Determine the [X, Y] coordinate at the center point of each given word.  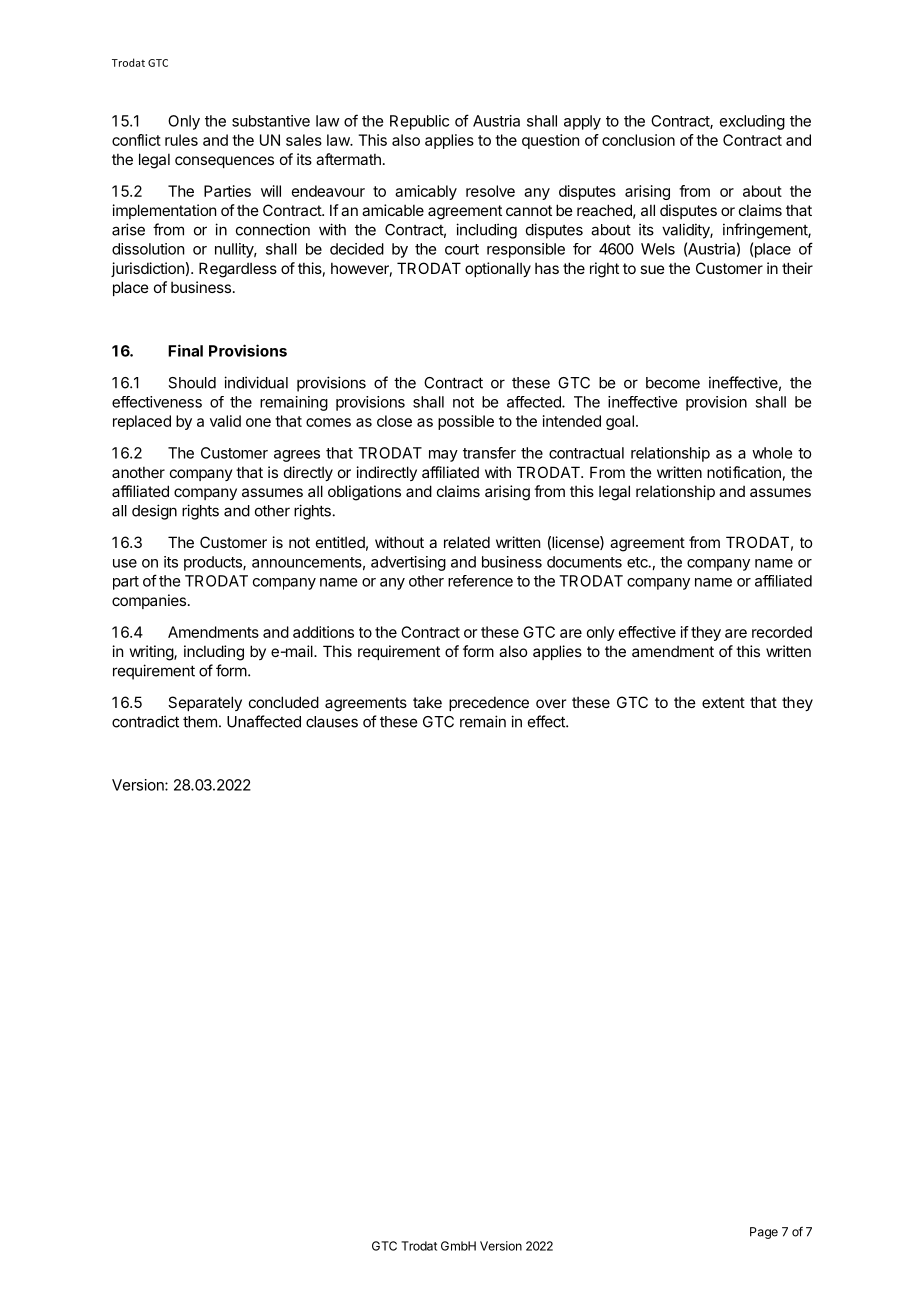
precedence [489, 703]
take [427, 702]
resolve [490, 191]
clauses [332, 722]
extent [723, 702]
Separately [205, 703]
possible [466, 422]
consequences [224, 162]
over [551, 703]
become [673, 383]
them [200, 722]
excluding [752, 122]
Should [192, 383]
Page [764, 1233]
